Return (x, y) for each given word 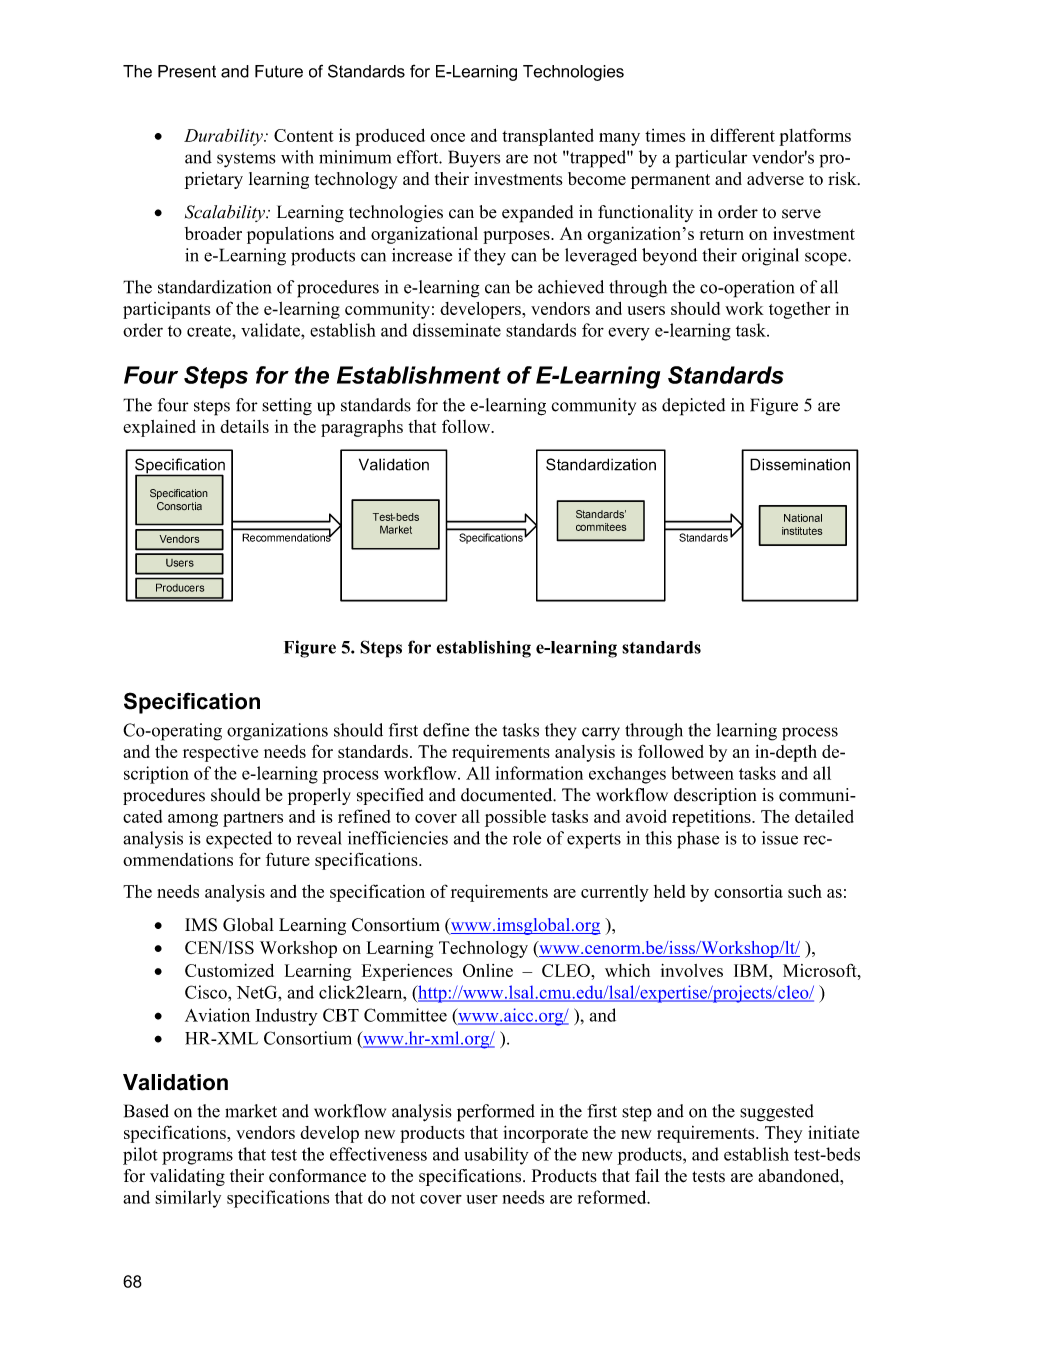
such (805, 891)
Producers (180, 587)
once (447, 137)
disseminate (457, 330)
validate (271, 330)
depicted (693, 407)
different (742, 135)
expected (239, 840)
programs (197, 1158)
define (446, 730)
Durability (224, 137)
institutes (802, 531)
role (527, 838)
